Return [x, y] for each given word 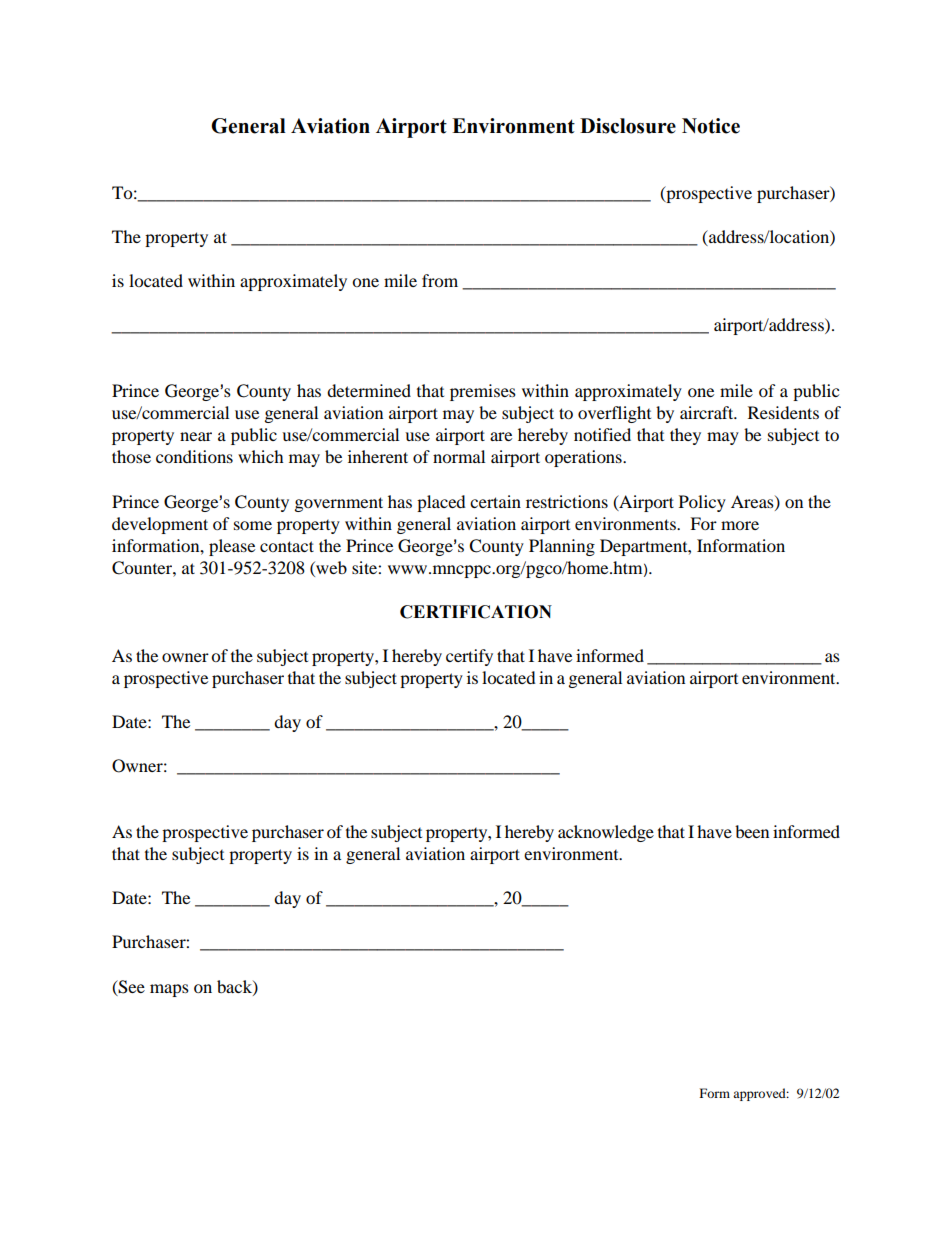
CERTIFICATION [476, 612]
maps [169, 990]
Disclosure [628, 126]
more [740, 525]
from [440, 280]
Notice [711, 126]
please [232, 547]
